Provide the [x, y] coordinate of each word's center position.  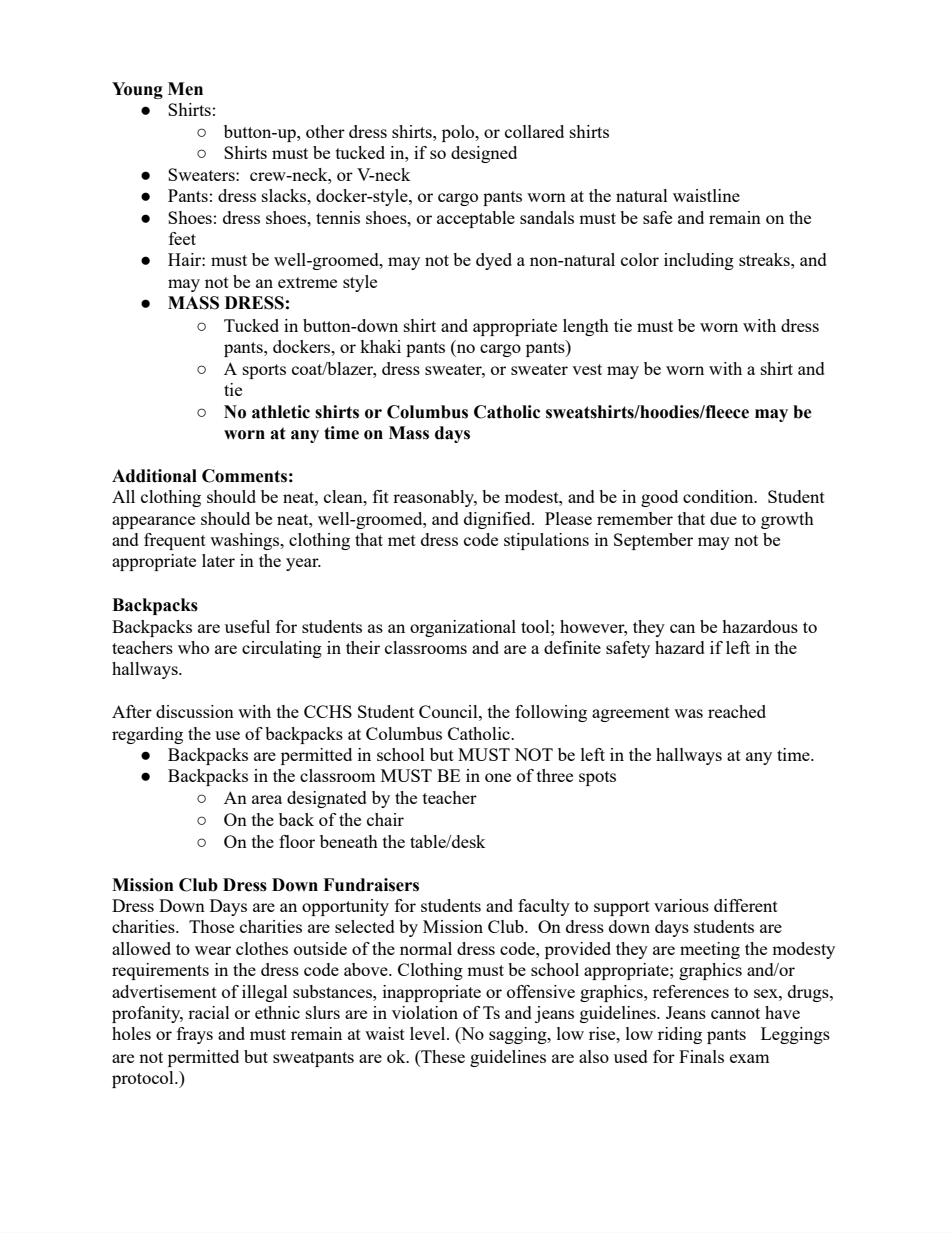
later [218, 560]
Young [137, 90]
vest [587, 369]
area [267, 799]
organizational [463, 628]
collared [534, 131]
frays [195, 1035]
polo [459, 133]
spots [597, 778]
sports [264, 371]
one [498, 777]
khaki [380, 346]
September [653, 541]
